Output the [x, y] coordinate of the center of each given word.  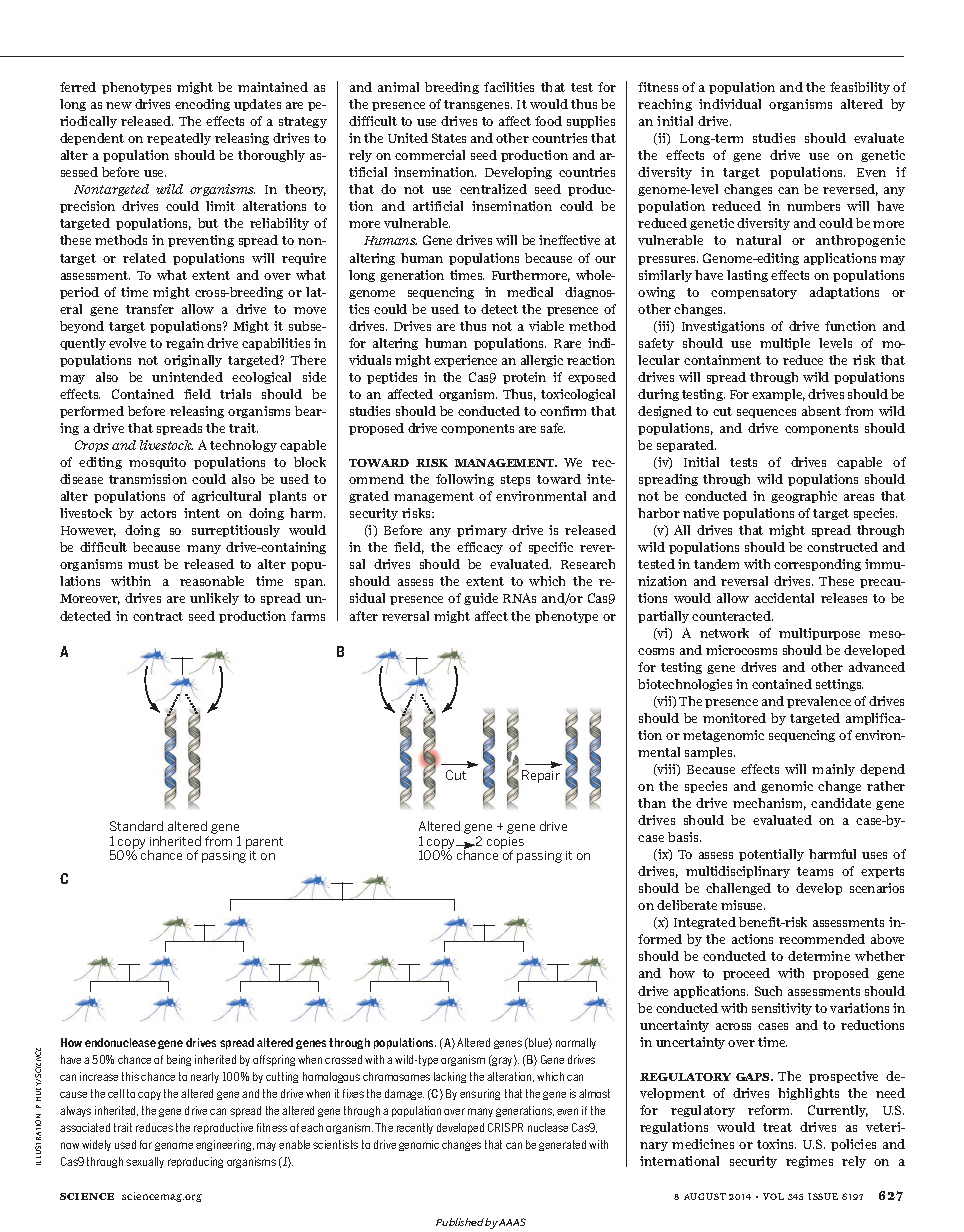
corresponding [817, 565]
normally [576, 1043]
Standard [136, 826]
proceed [746, 974]
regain [185, 344]
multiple [785, 344]
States [449, 138]
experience [465, 361]
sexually [145, 1162]
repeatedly [179, 139]
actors [158, 513]
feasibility [860, 88]
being [179, 1060]
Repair [541, 776]
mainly [833, 770]
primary [482, 531]
